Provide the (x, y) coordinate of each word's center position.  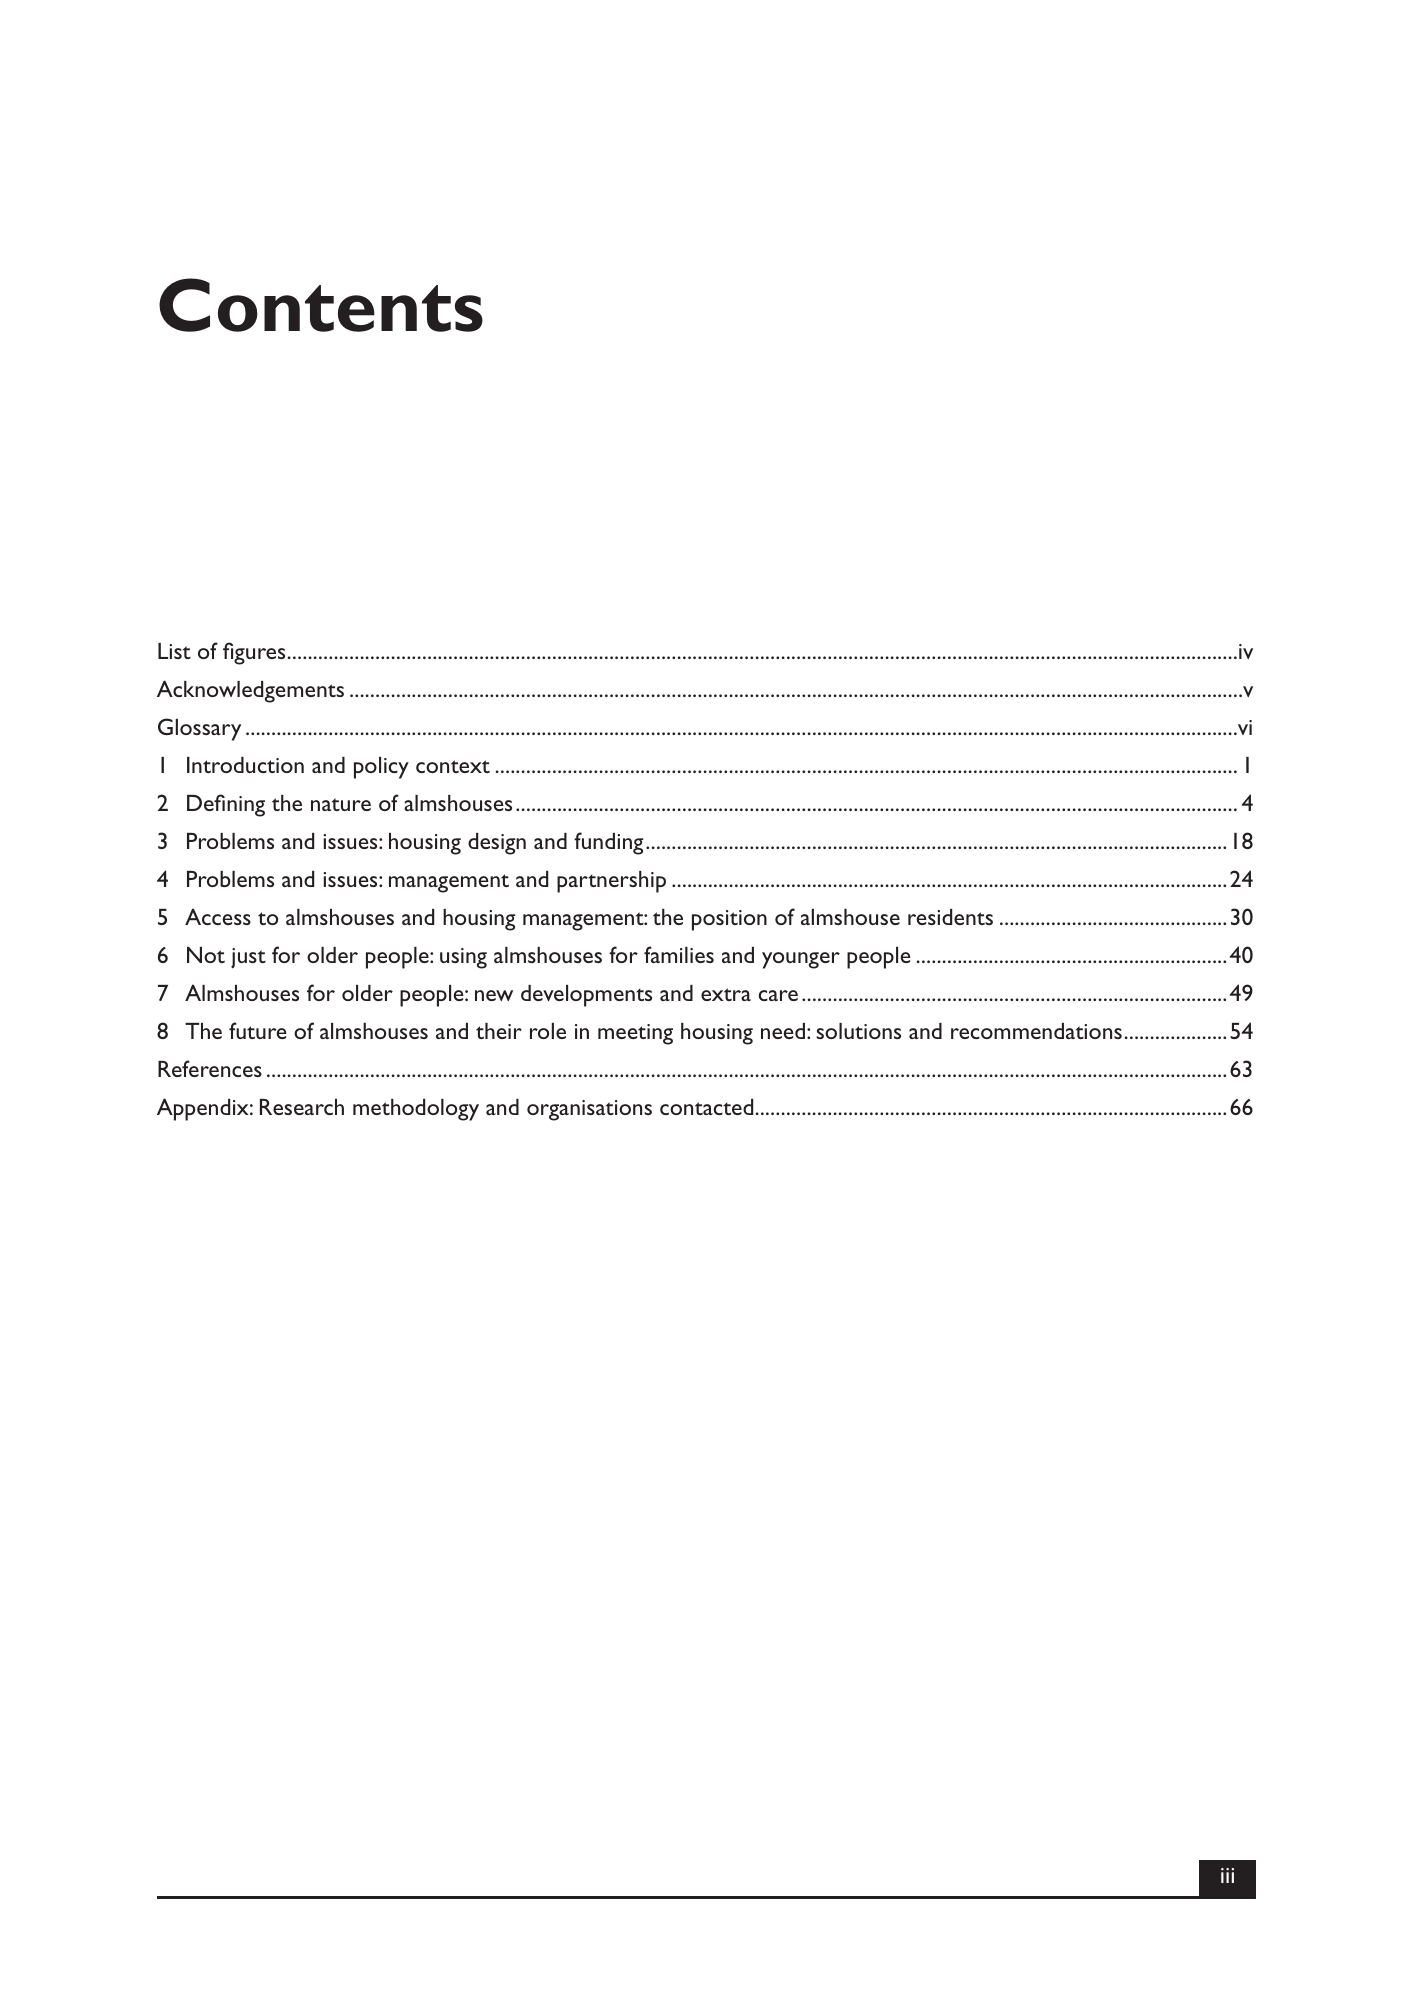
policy (381, 768)
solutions (858, 1031)
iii (1227, 1875)
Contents (321, 305)
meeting (635, 1034)
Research (302, 1107)
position (729, 920)
